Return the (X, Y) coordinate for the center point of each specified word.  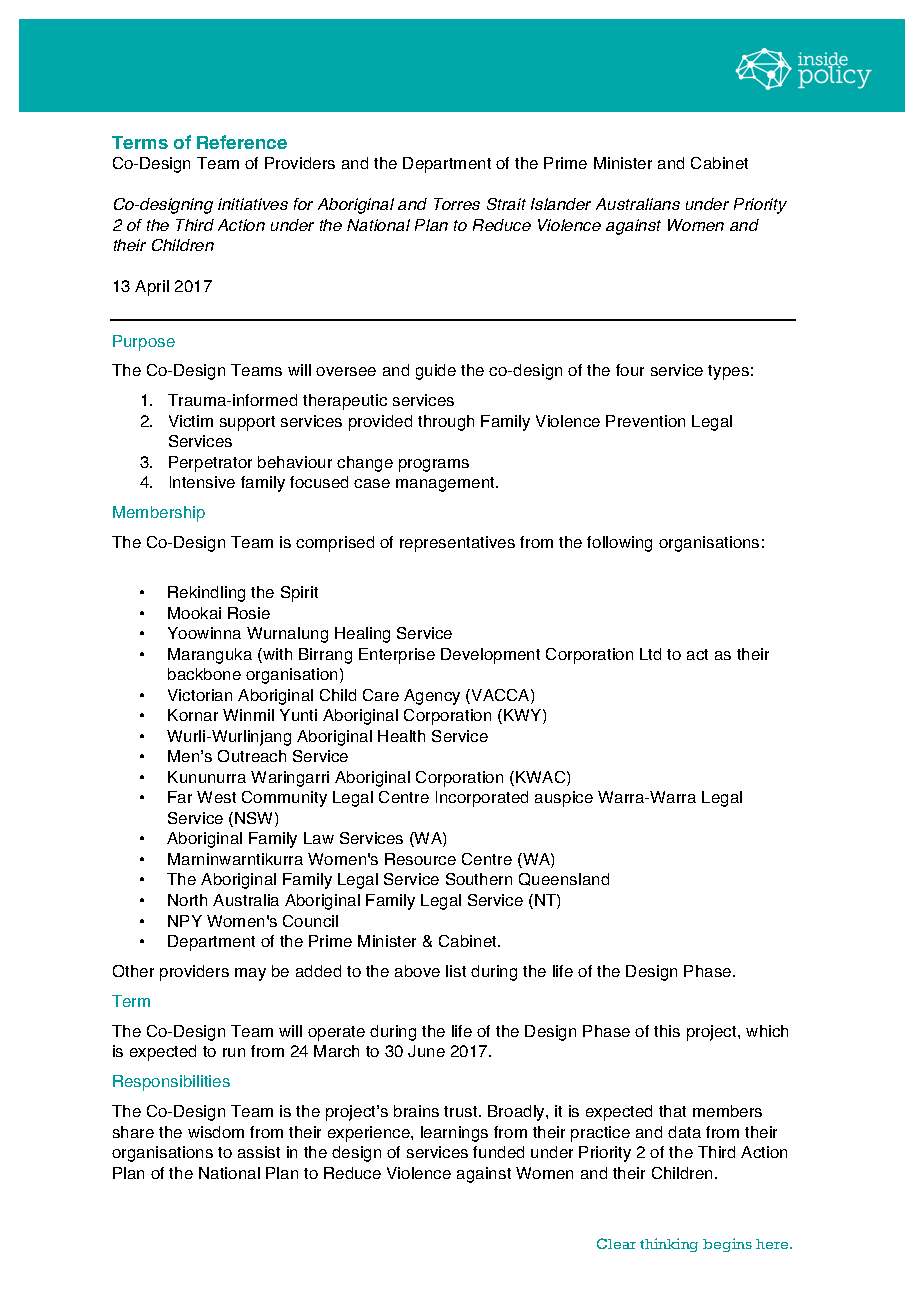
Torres (457, 204)
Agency (432, 697)
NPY (185, 921)
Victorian (200, 695)
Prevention (645, 421)
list (456, 971)
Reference (242, 142)
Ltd (650, 654)
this (667, 1031)
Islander (561, 204)
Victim (191, 421)
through (446, 423)
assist (259, 1152)
